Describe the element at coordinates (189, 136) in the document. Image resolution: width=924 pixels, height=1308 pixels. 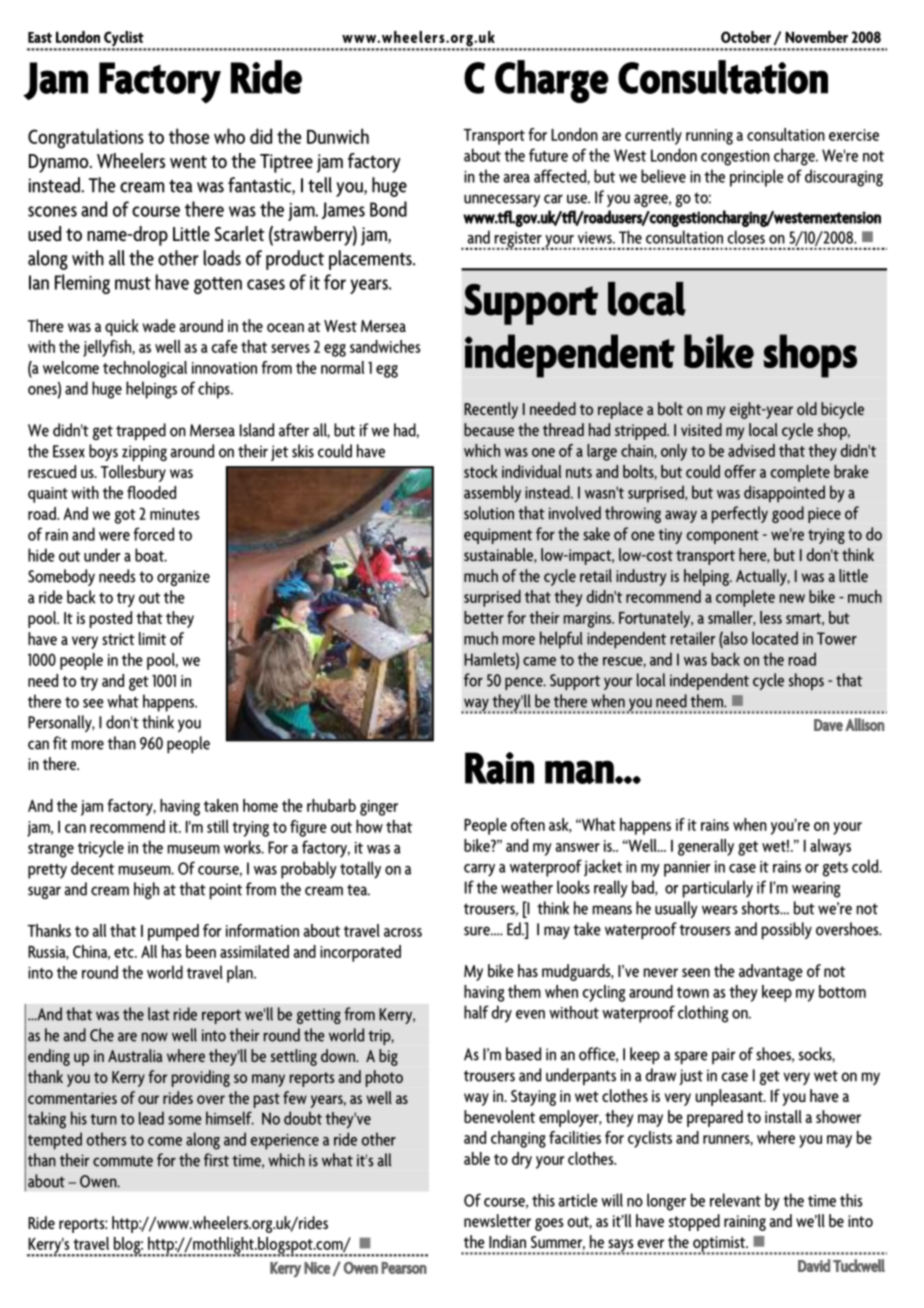
I see `those` at that location.
